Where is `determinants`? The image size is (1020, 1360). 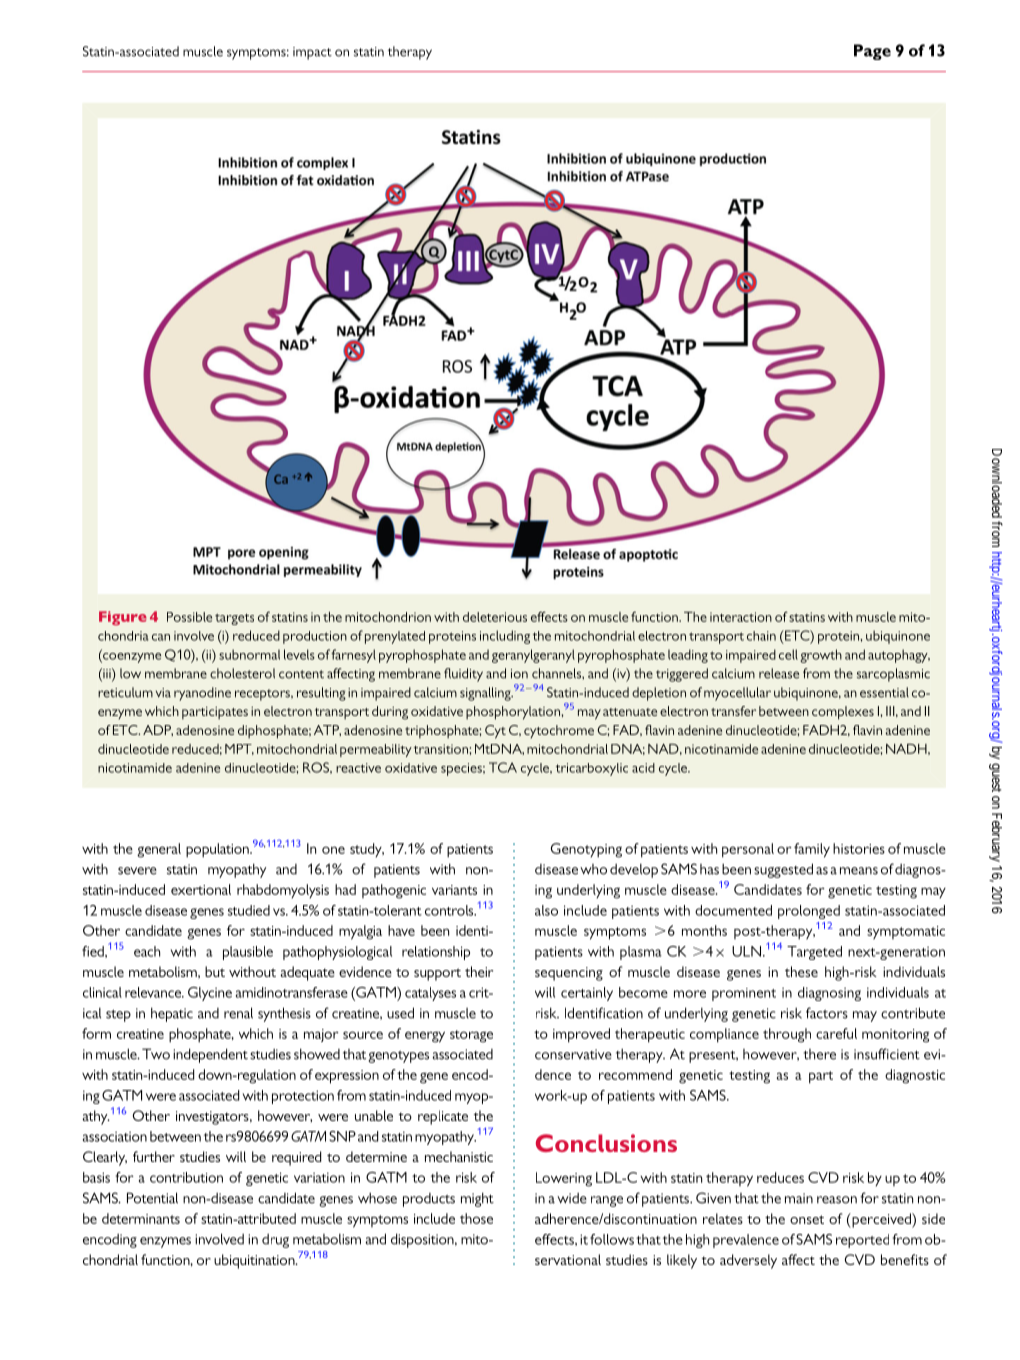
determinants is located at coordinates (141, 1218).
